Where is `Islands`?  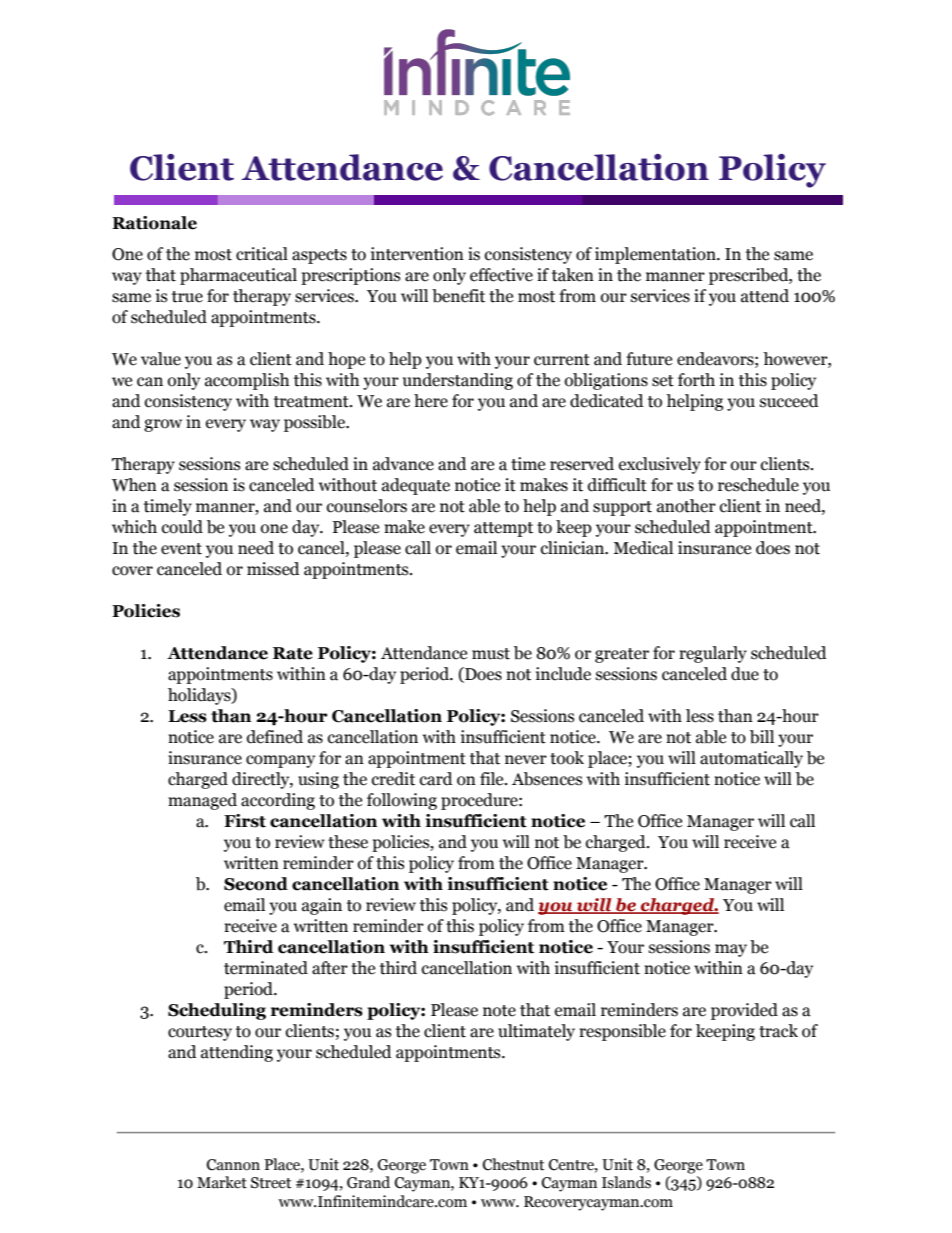 Islands is located at coordinates (626, 1182).
